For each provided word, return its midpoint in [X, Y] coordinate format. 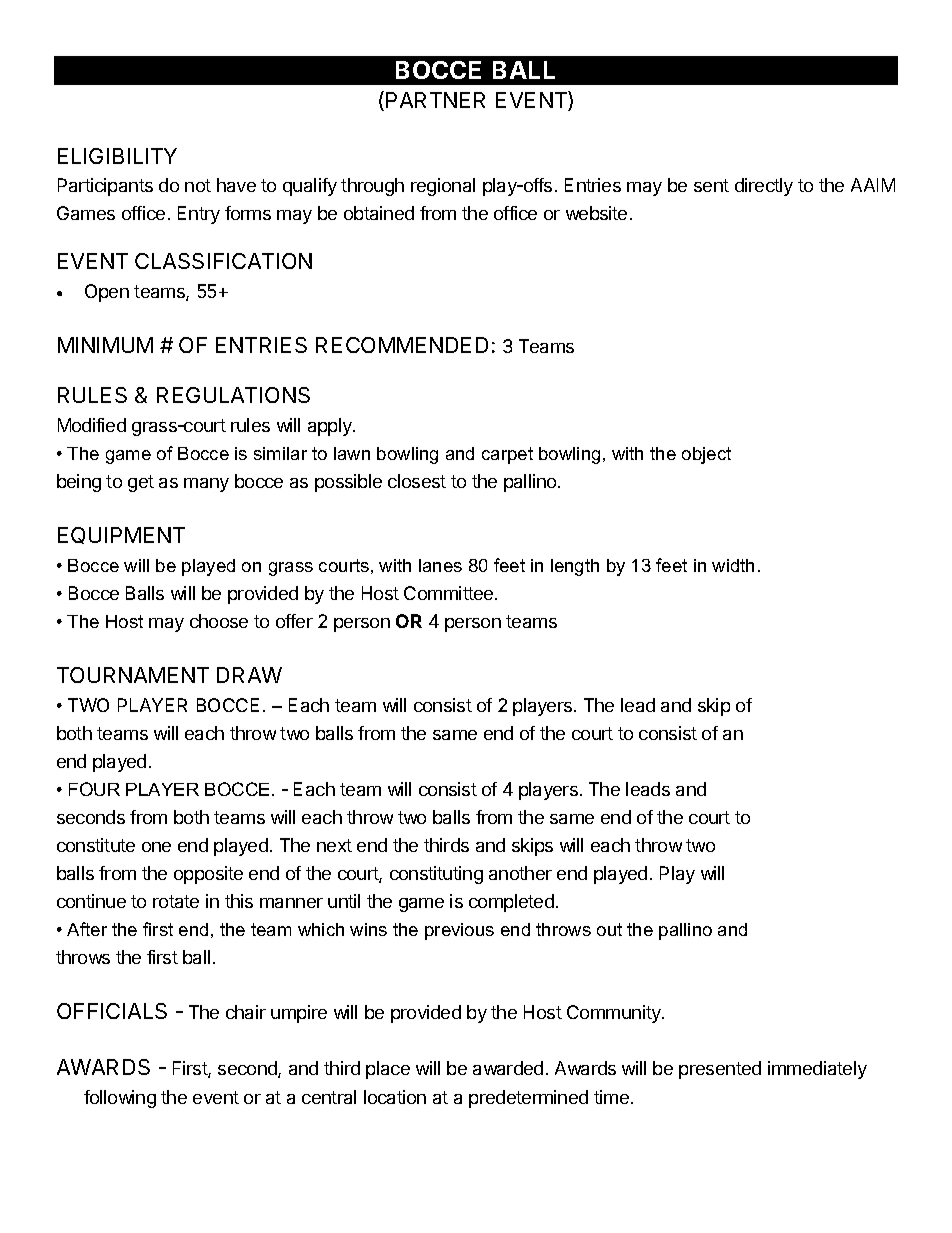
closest [417, 481]
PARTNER [435, 100]
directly [764, 187]
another [520, 873]
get [141, 483]
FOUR [94, 789]
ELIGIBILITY [117, 156]
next [334, 845]
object [706, 455]
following [120, 1099]
